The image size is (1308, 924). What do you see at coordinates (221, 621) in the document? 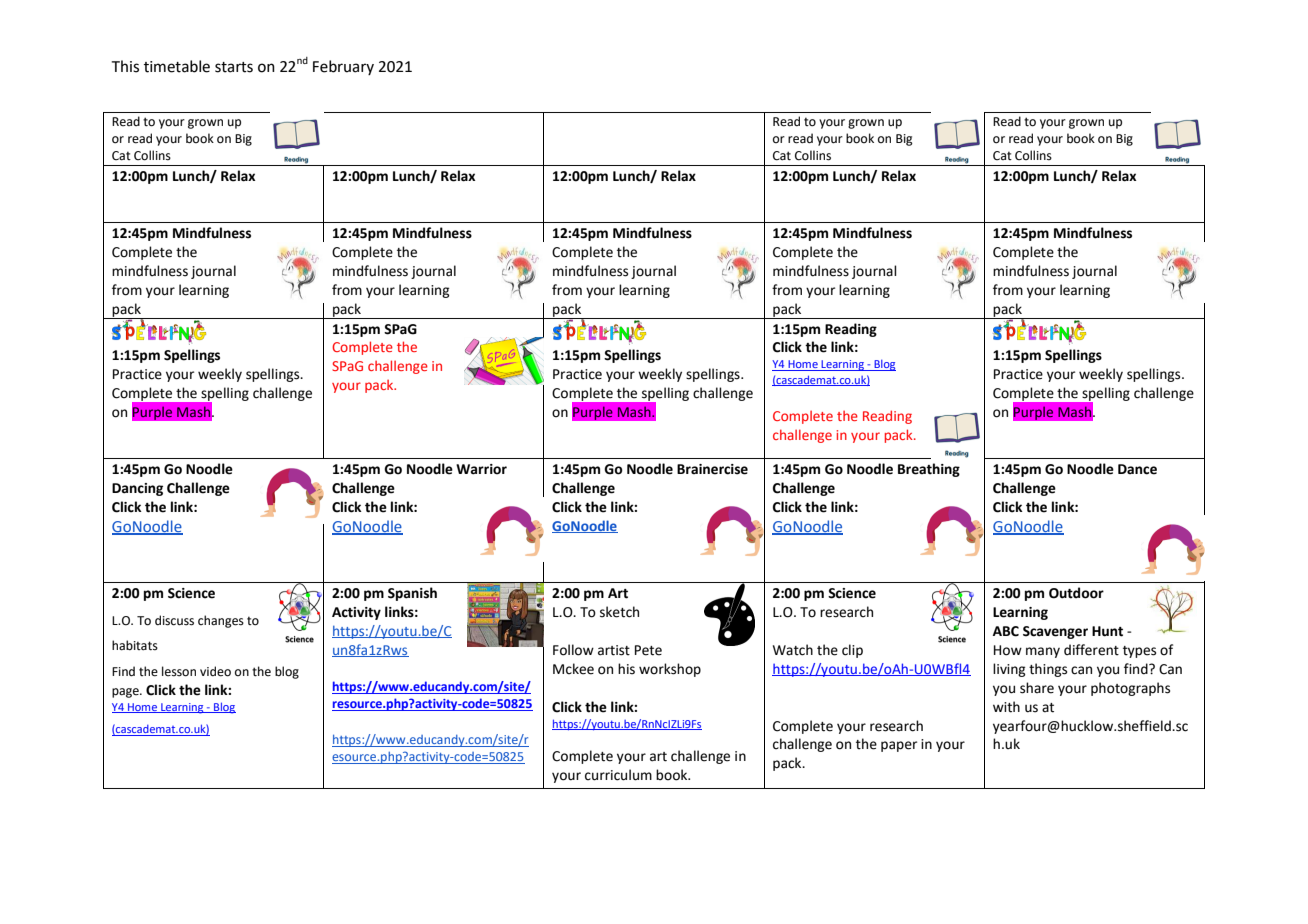
I see `changes` at bounding box center [221, 621].
